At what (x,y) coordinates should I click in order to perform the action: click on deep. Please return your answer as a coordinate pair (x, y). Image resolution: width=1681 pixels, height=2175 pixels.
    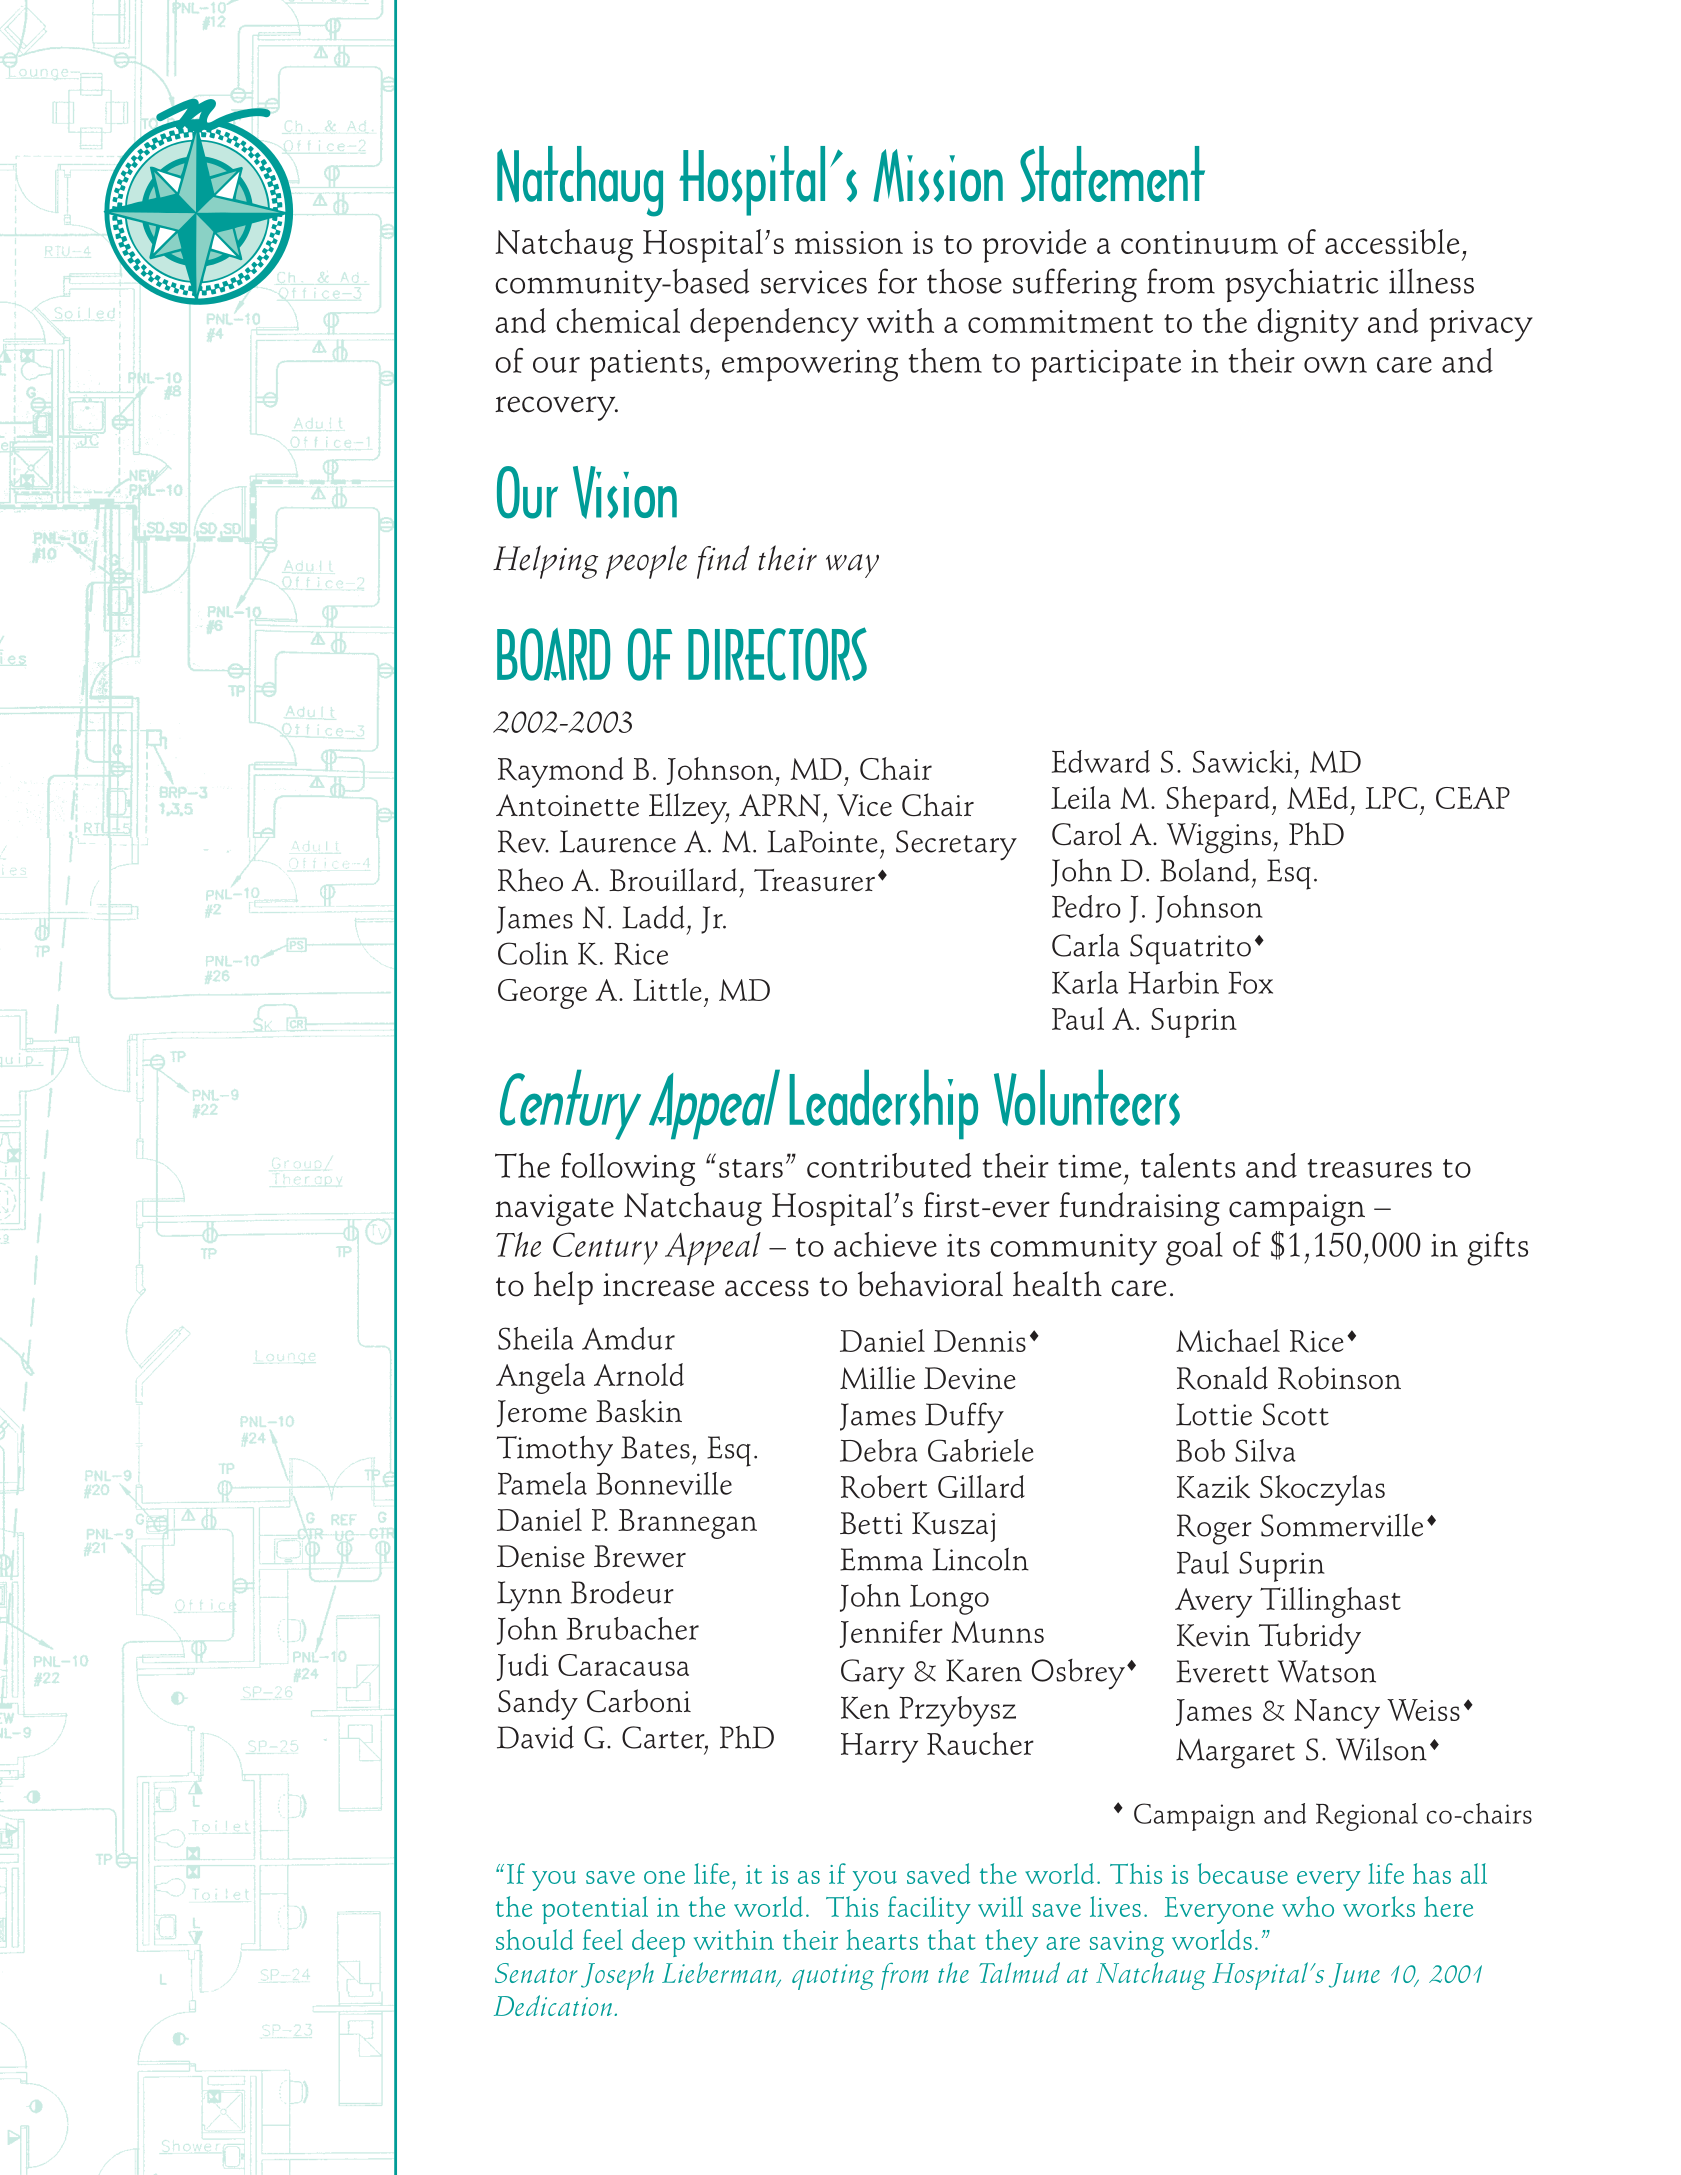
    Looking at the image, I should click on (658, 1943).
